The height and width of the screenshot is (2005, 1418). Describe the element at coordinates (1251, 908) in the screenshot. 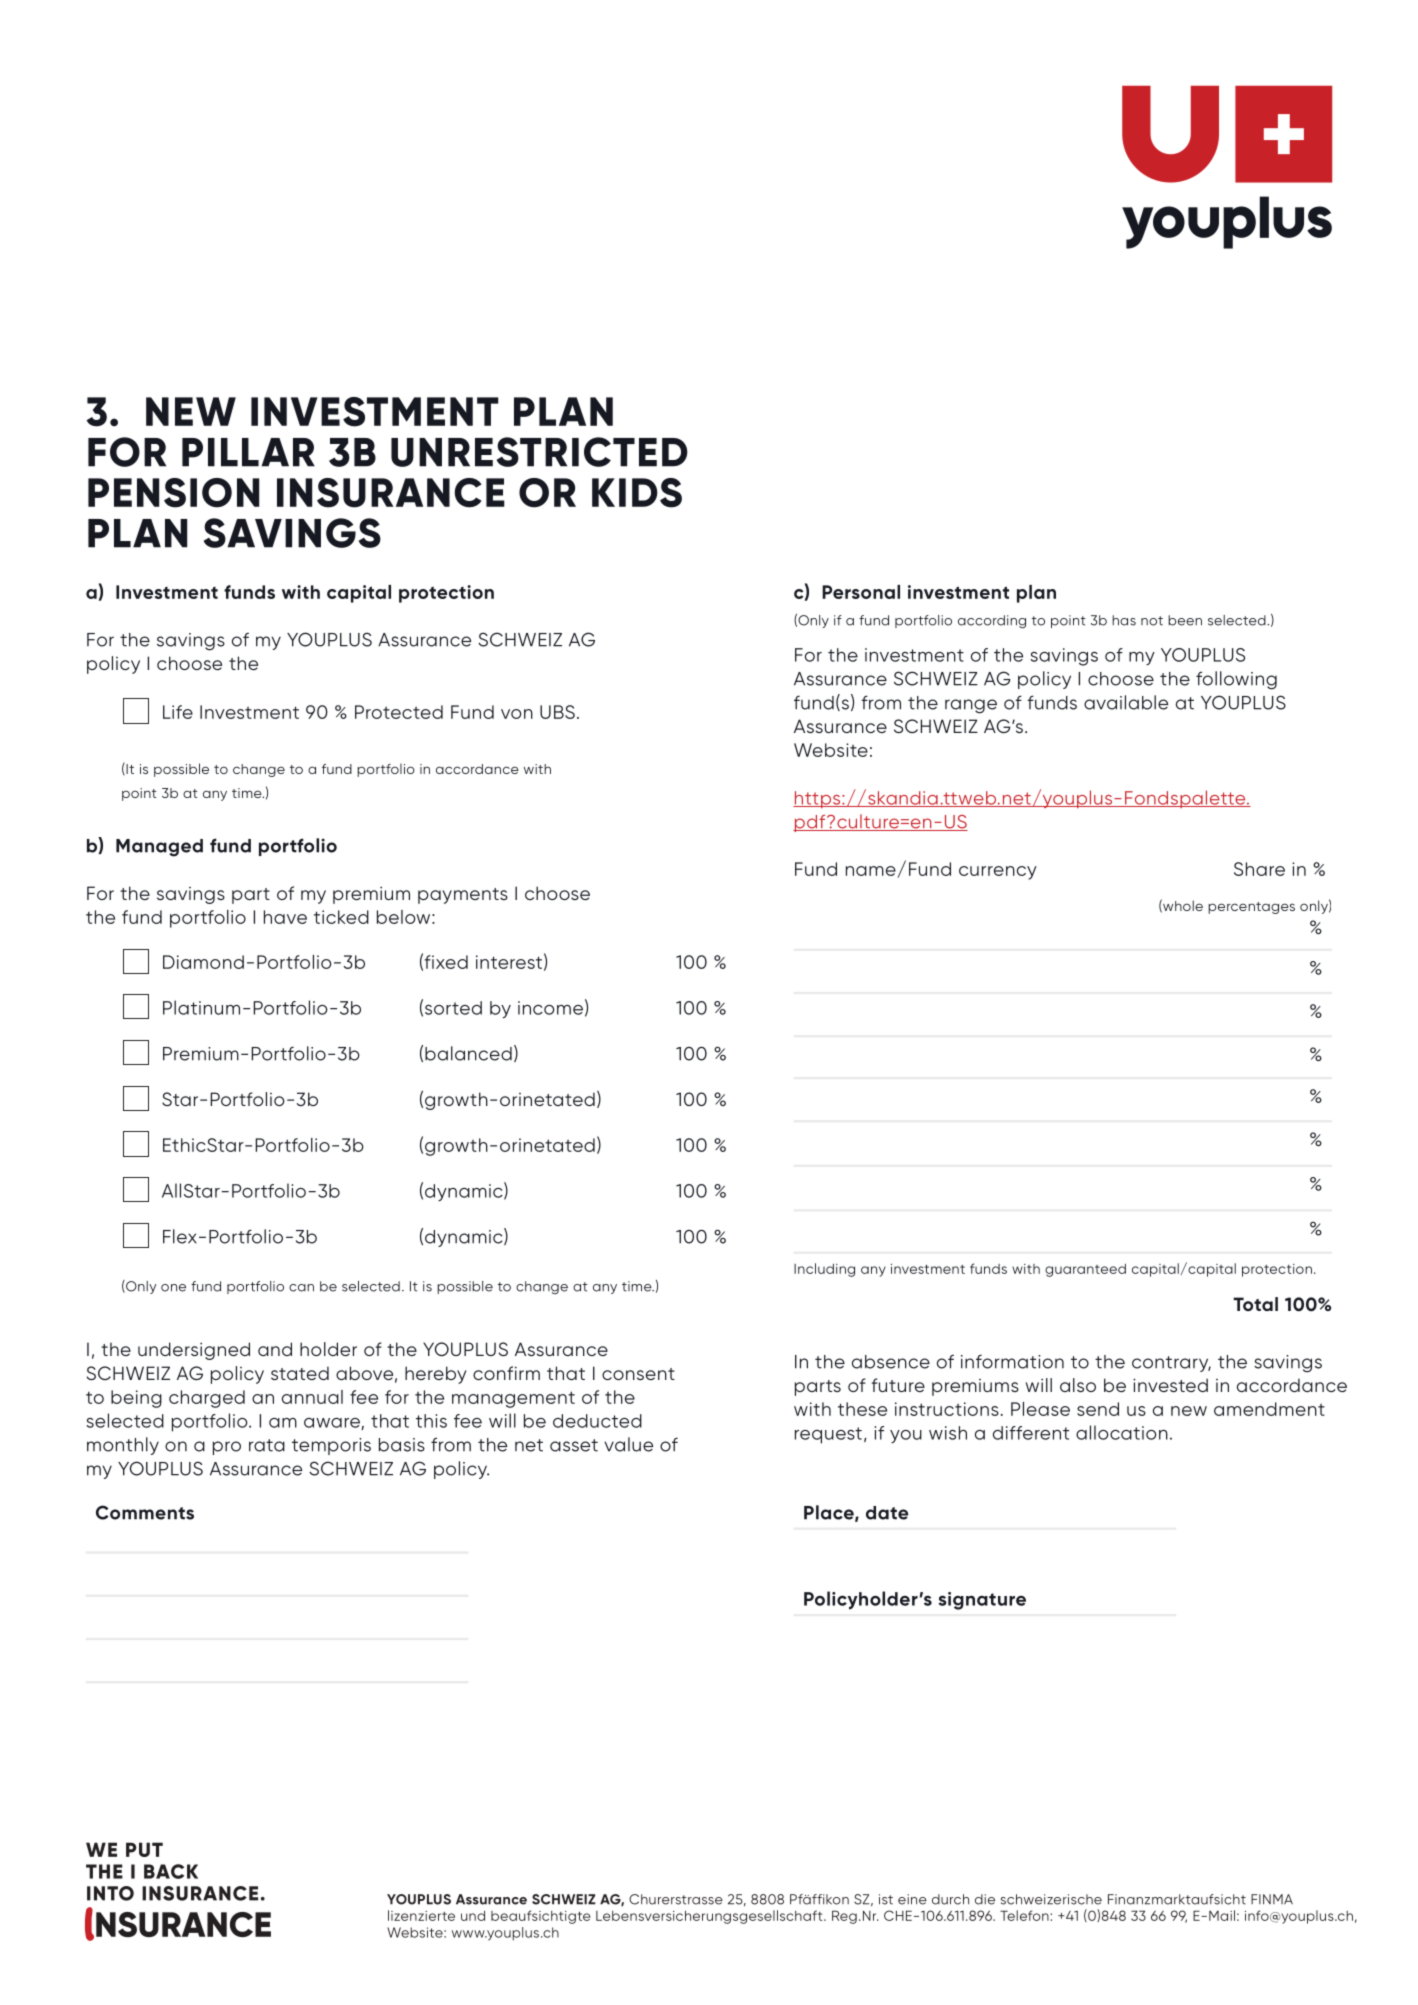

I see `percentages` at that location.
